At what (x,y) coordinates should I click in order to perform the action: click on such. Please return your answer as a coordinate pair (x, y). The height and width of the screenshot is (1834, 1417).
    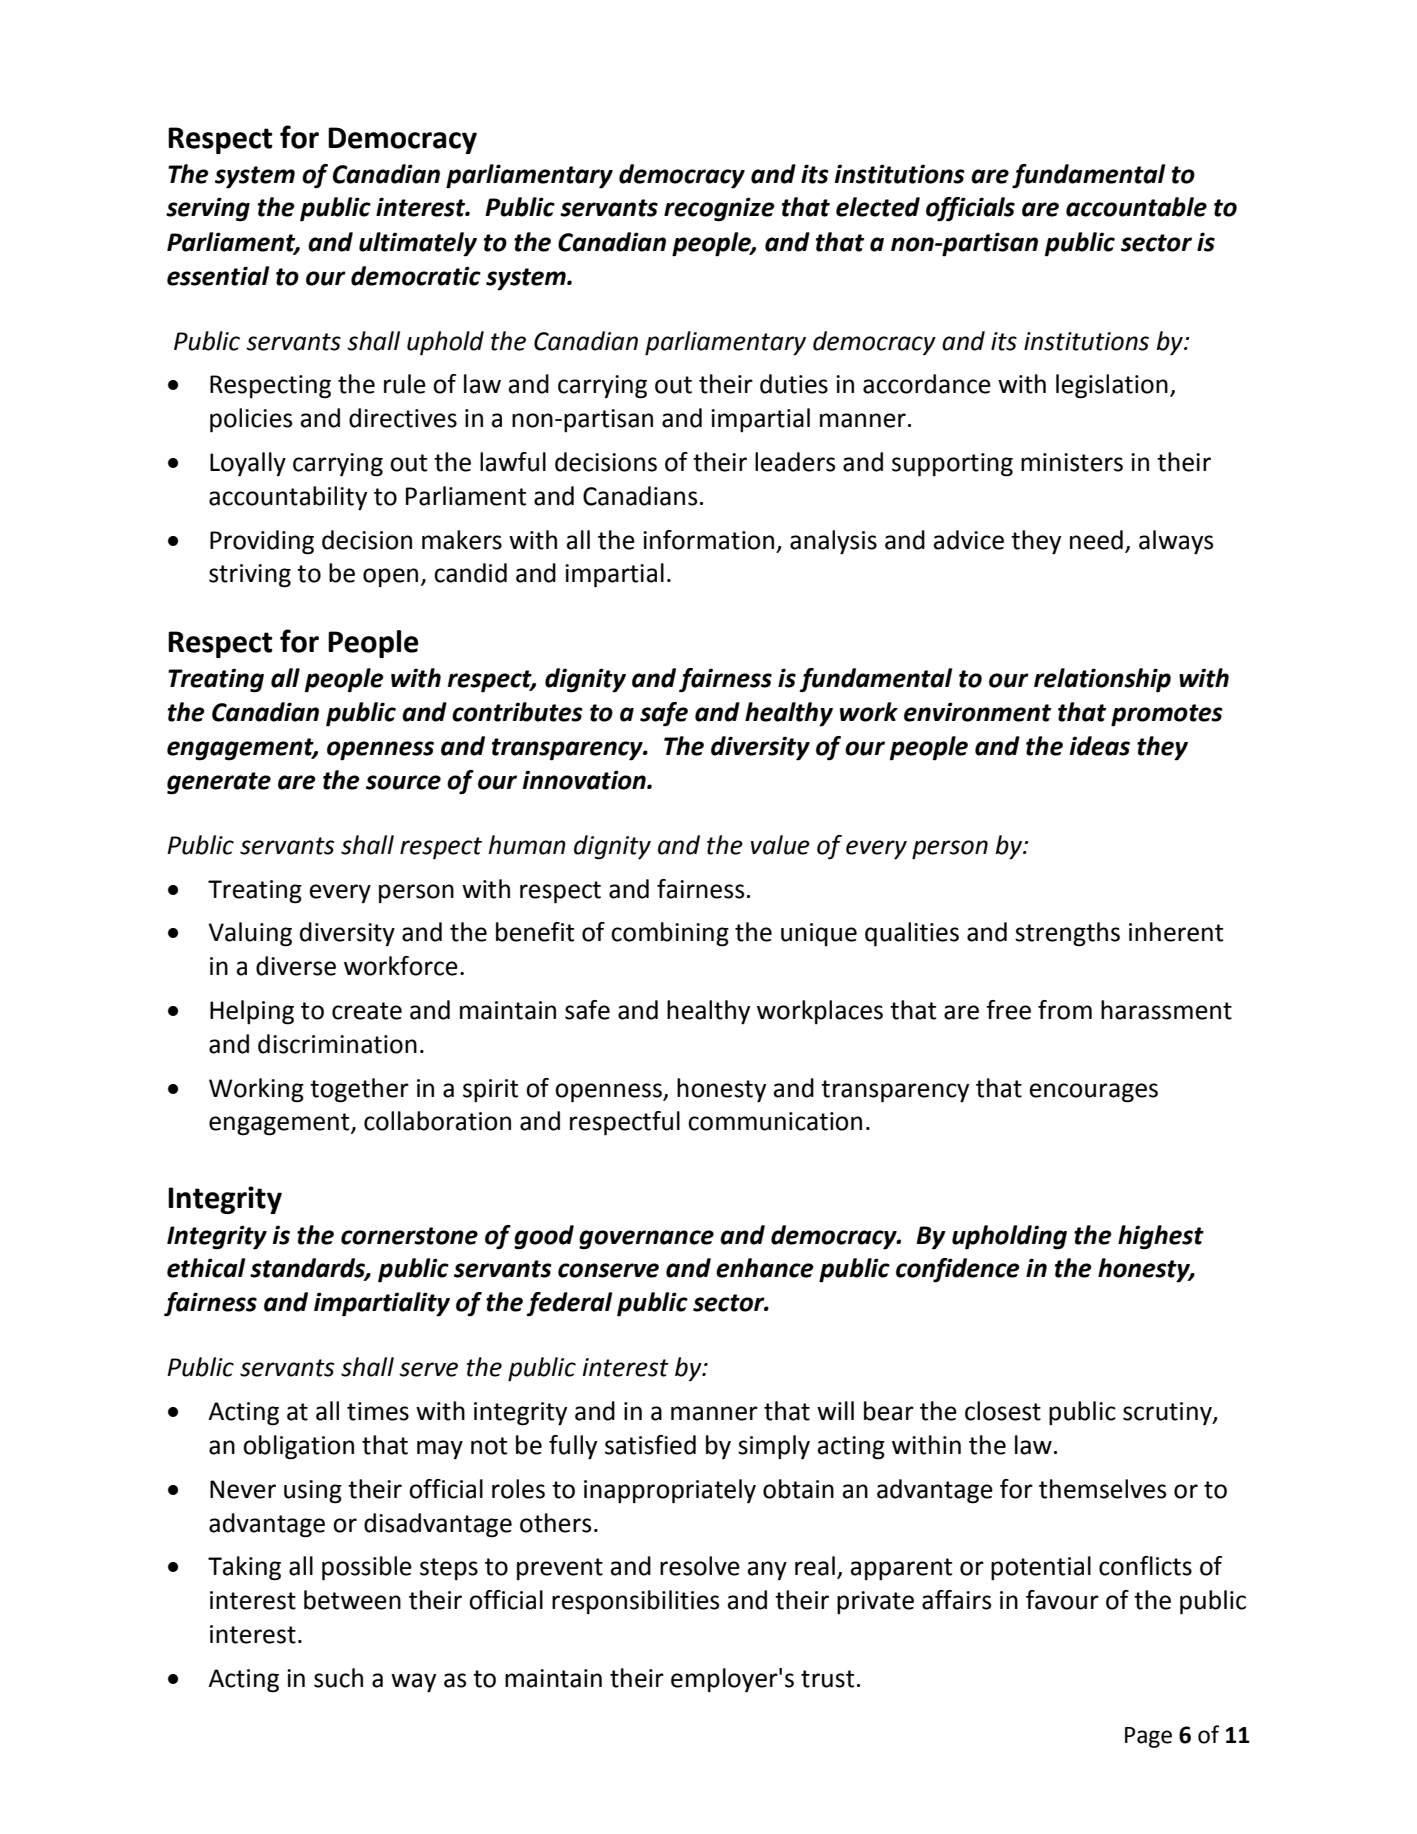
    Looking at the image, I should click on (338, 1678).
